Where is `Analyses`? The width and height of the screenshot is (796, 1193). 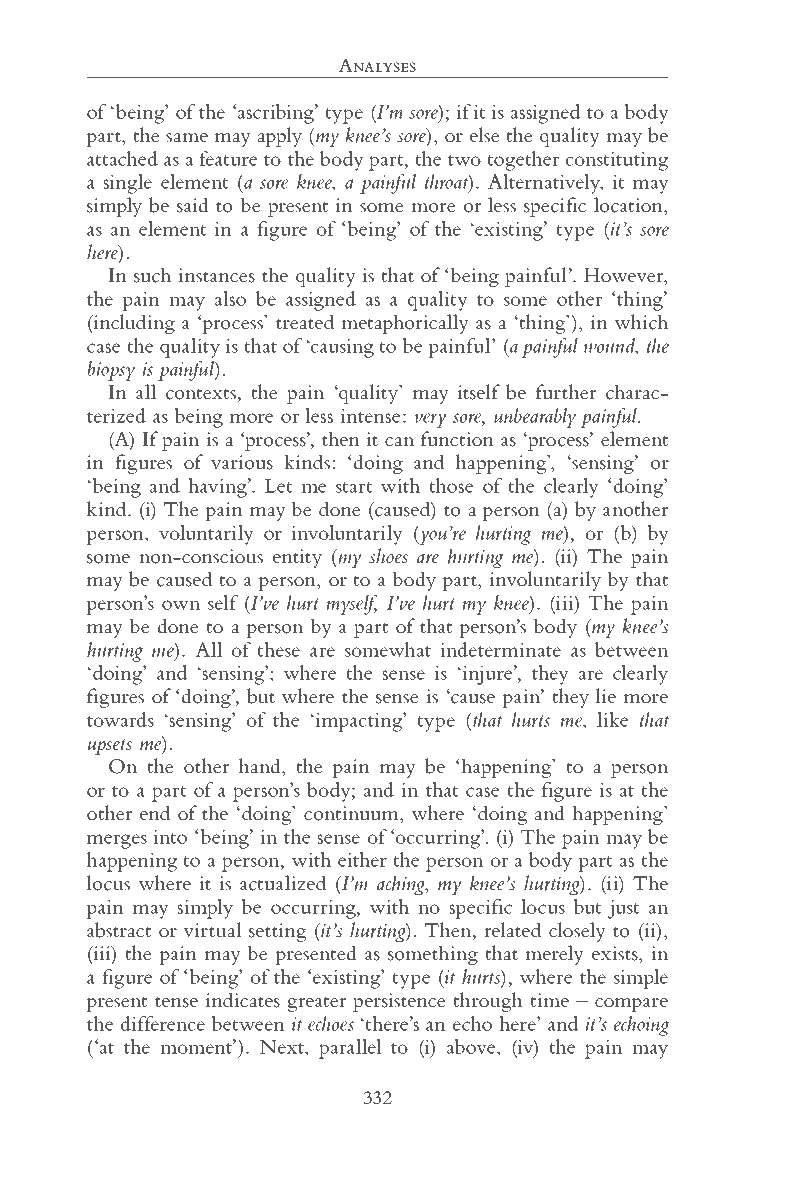 Analyses is located at coordinates (377, 65).
